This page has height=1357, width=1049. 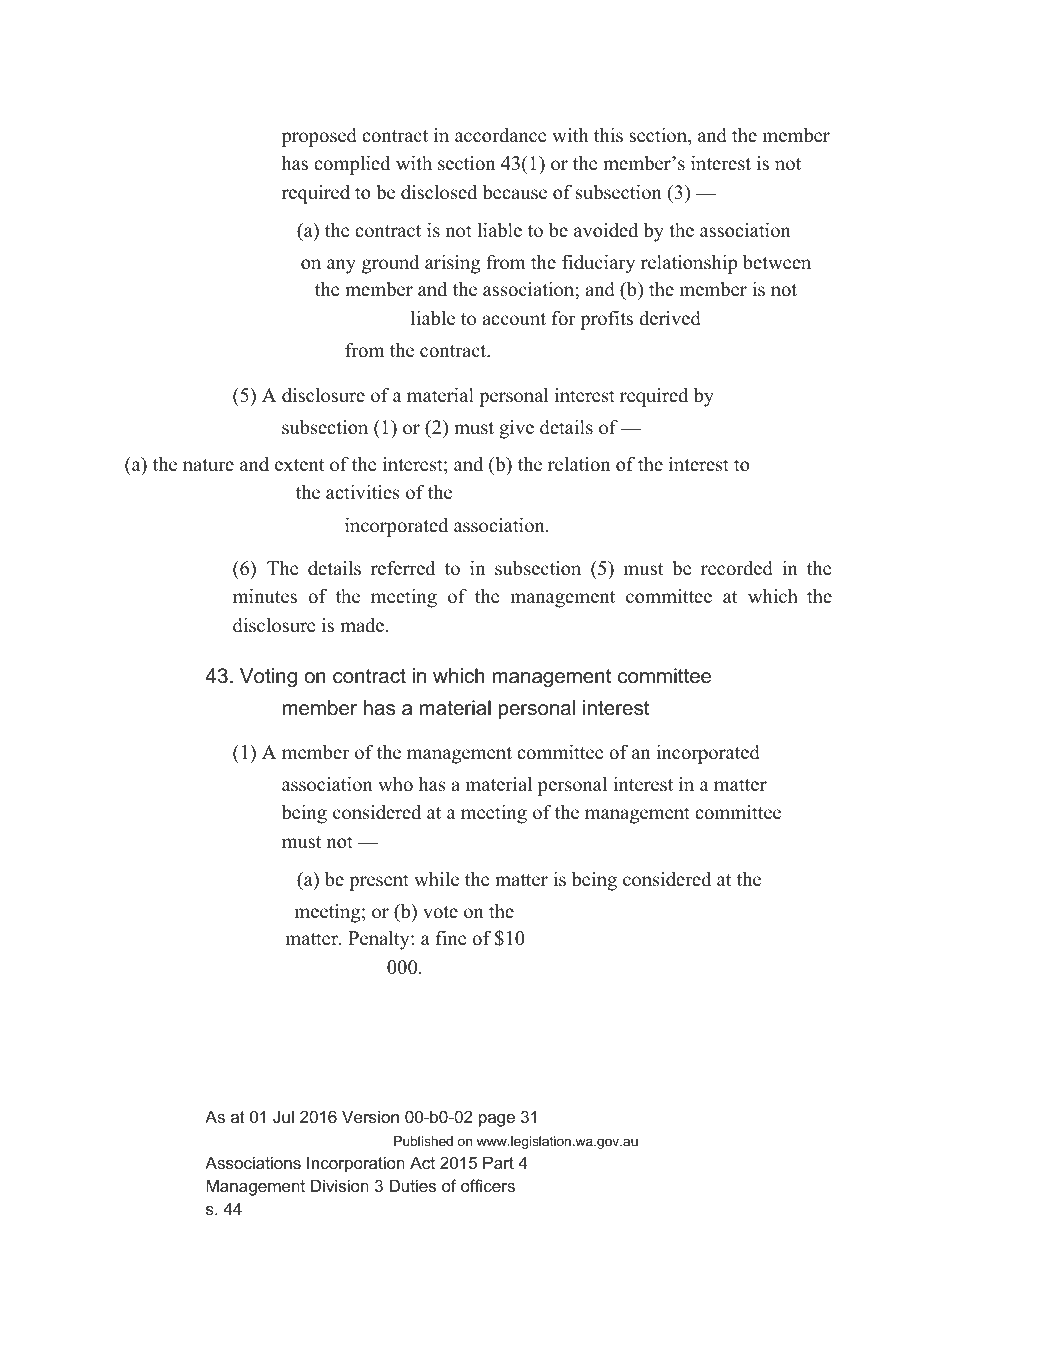 I want to click on Jul, so click(x=283, y=1116).
